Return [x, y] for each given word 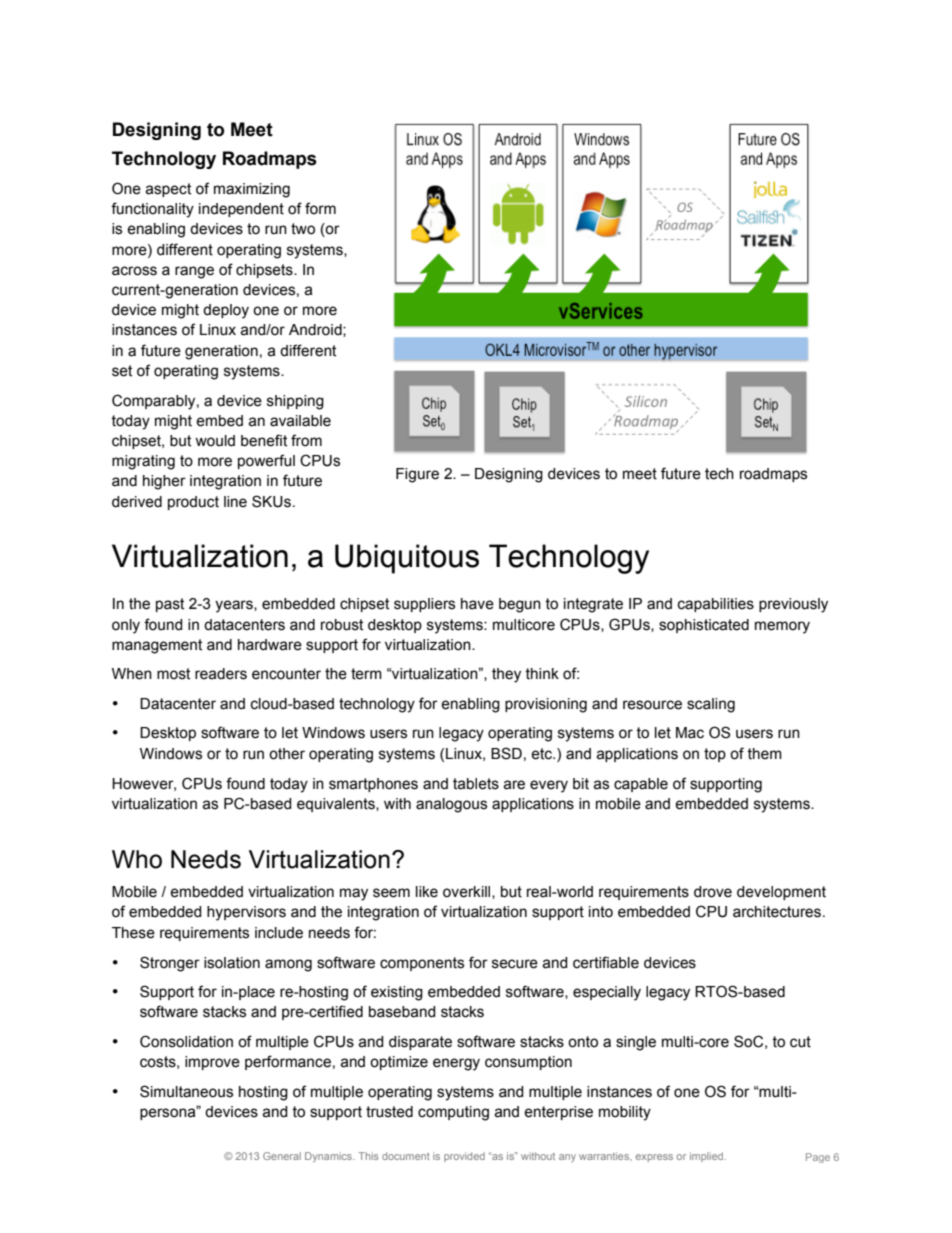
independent [241, 210]
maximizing [252, 190]
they [506, 675]
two [303, 229]
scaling [711, 705]
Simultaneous [186, 1091]
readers [221, 674]
